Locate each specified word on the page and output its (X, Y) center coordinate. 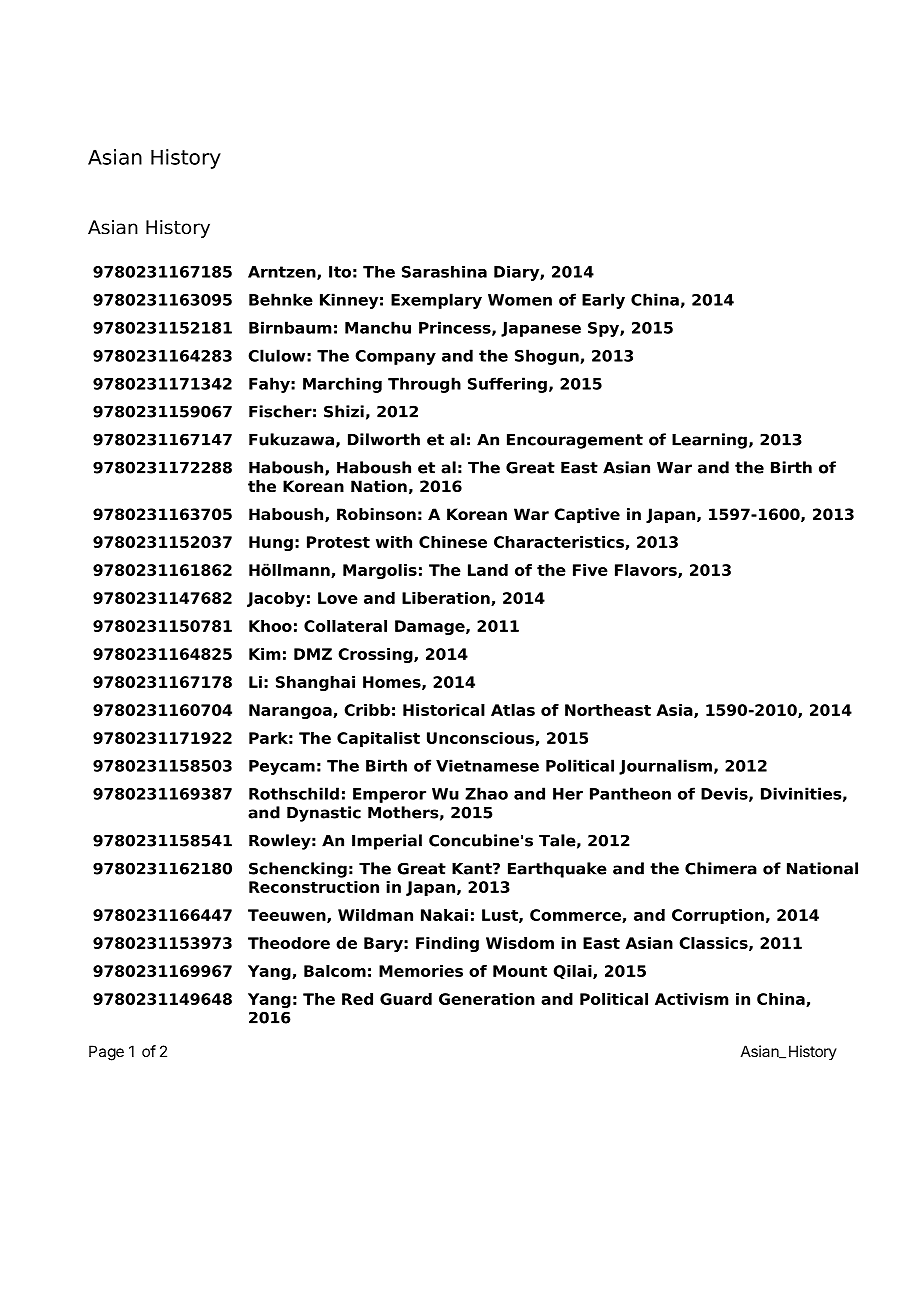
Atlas (513, 710)
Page (106, 1053)
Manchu (378, 327)
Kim (264, 654)
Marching (342, 385)
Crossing (376, 655)
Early (603, 301)
